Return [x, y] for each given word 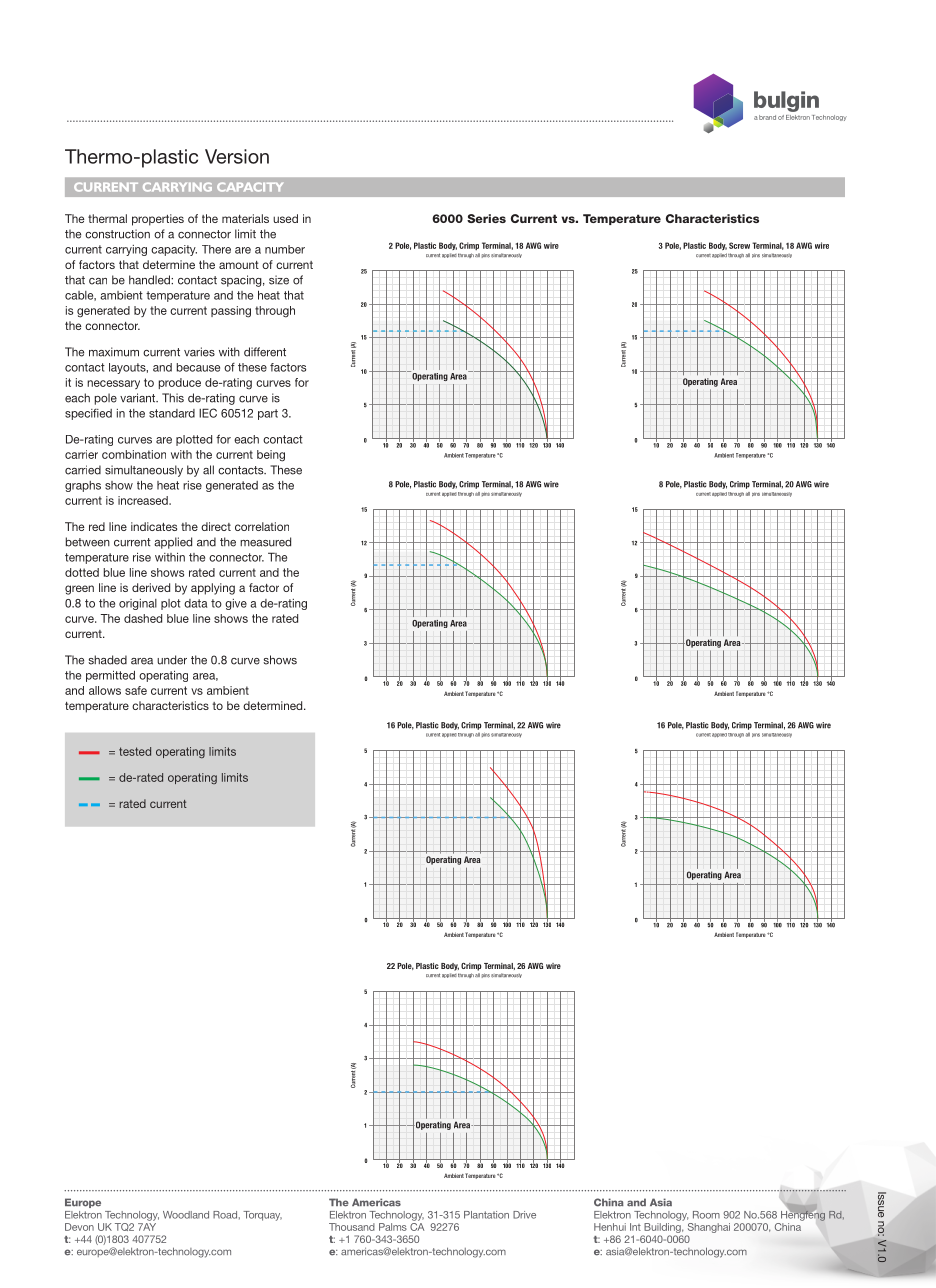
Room [706, 1215]
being [271, 456]
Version [237, 156]
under [172, 660]
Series [486, 218]
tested [135, 751]
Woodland [186, 1215]
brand [767, 117]
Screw [739, 245]
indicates [154, 526]
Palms [393, 1227]
